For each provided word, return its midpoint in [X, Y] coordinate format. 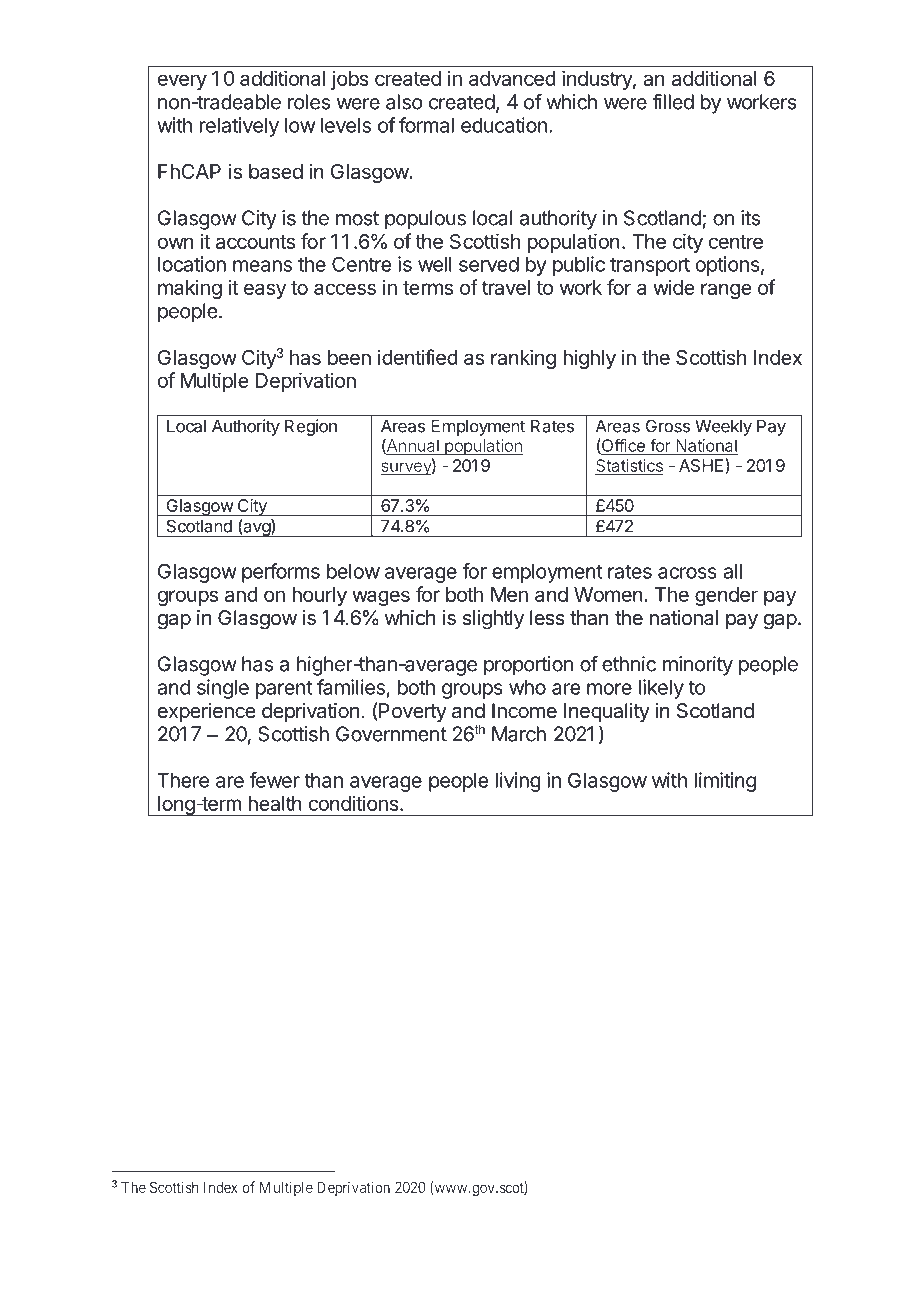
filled [673, 102]
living [518, 782]
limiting [725, 782]
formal [426, 125]
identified [418, 357]
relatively [239, 127]
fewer [274, 780]
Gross [668, 426]
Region [311, 427]
